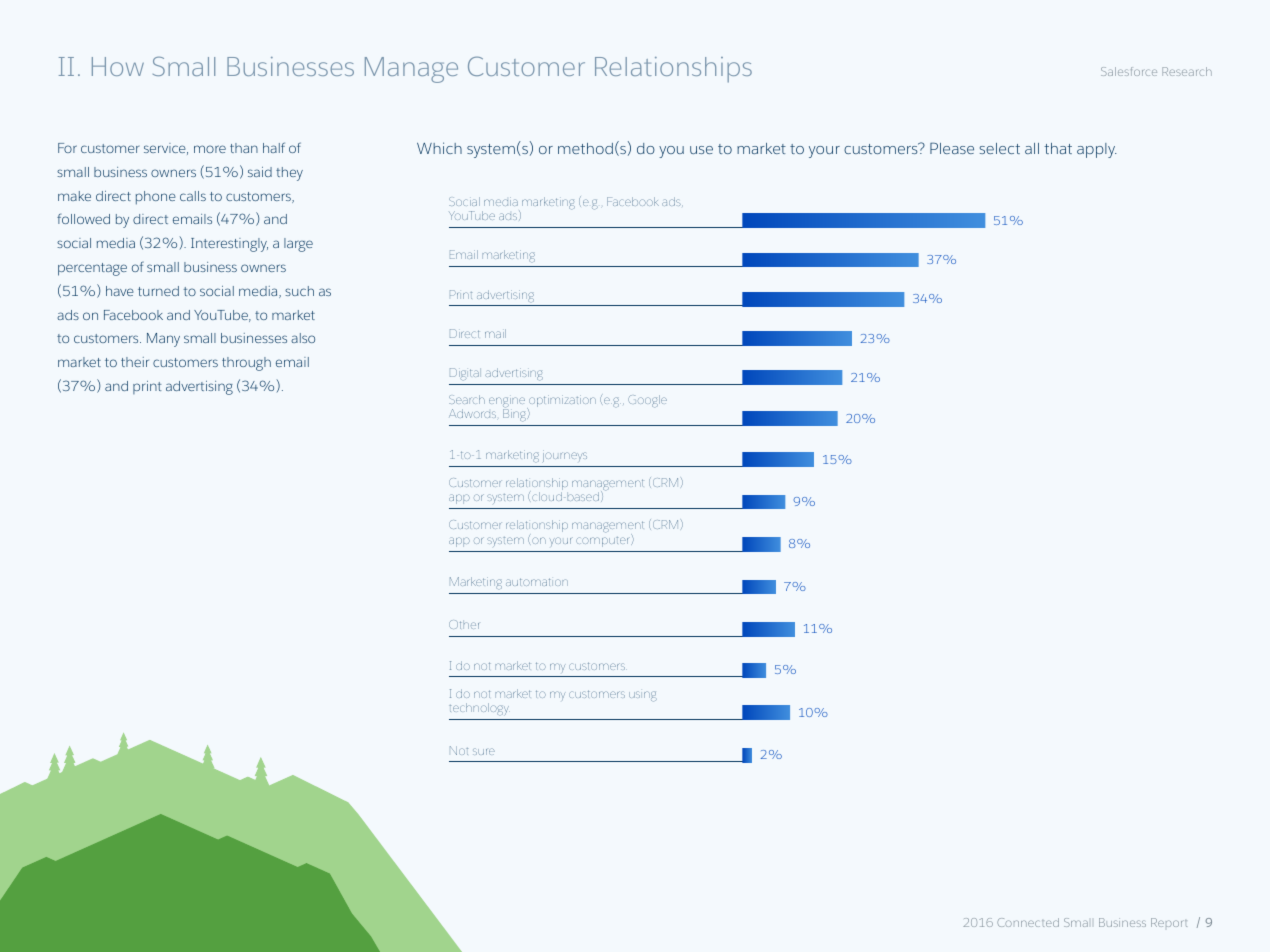  What do you see at coordinates (484, 751) in the document?
I see `sure` at bounding box center [484, 751].
